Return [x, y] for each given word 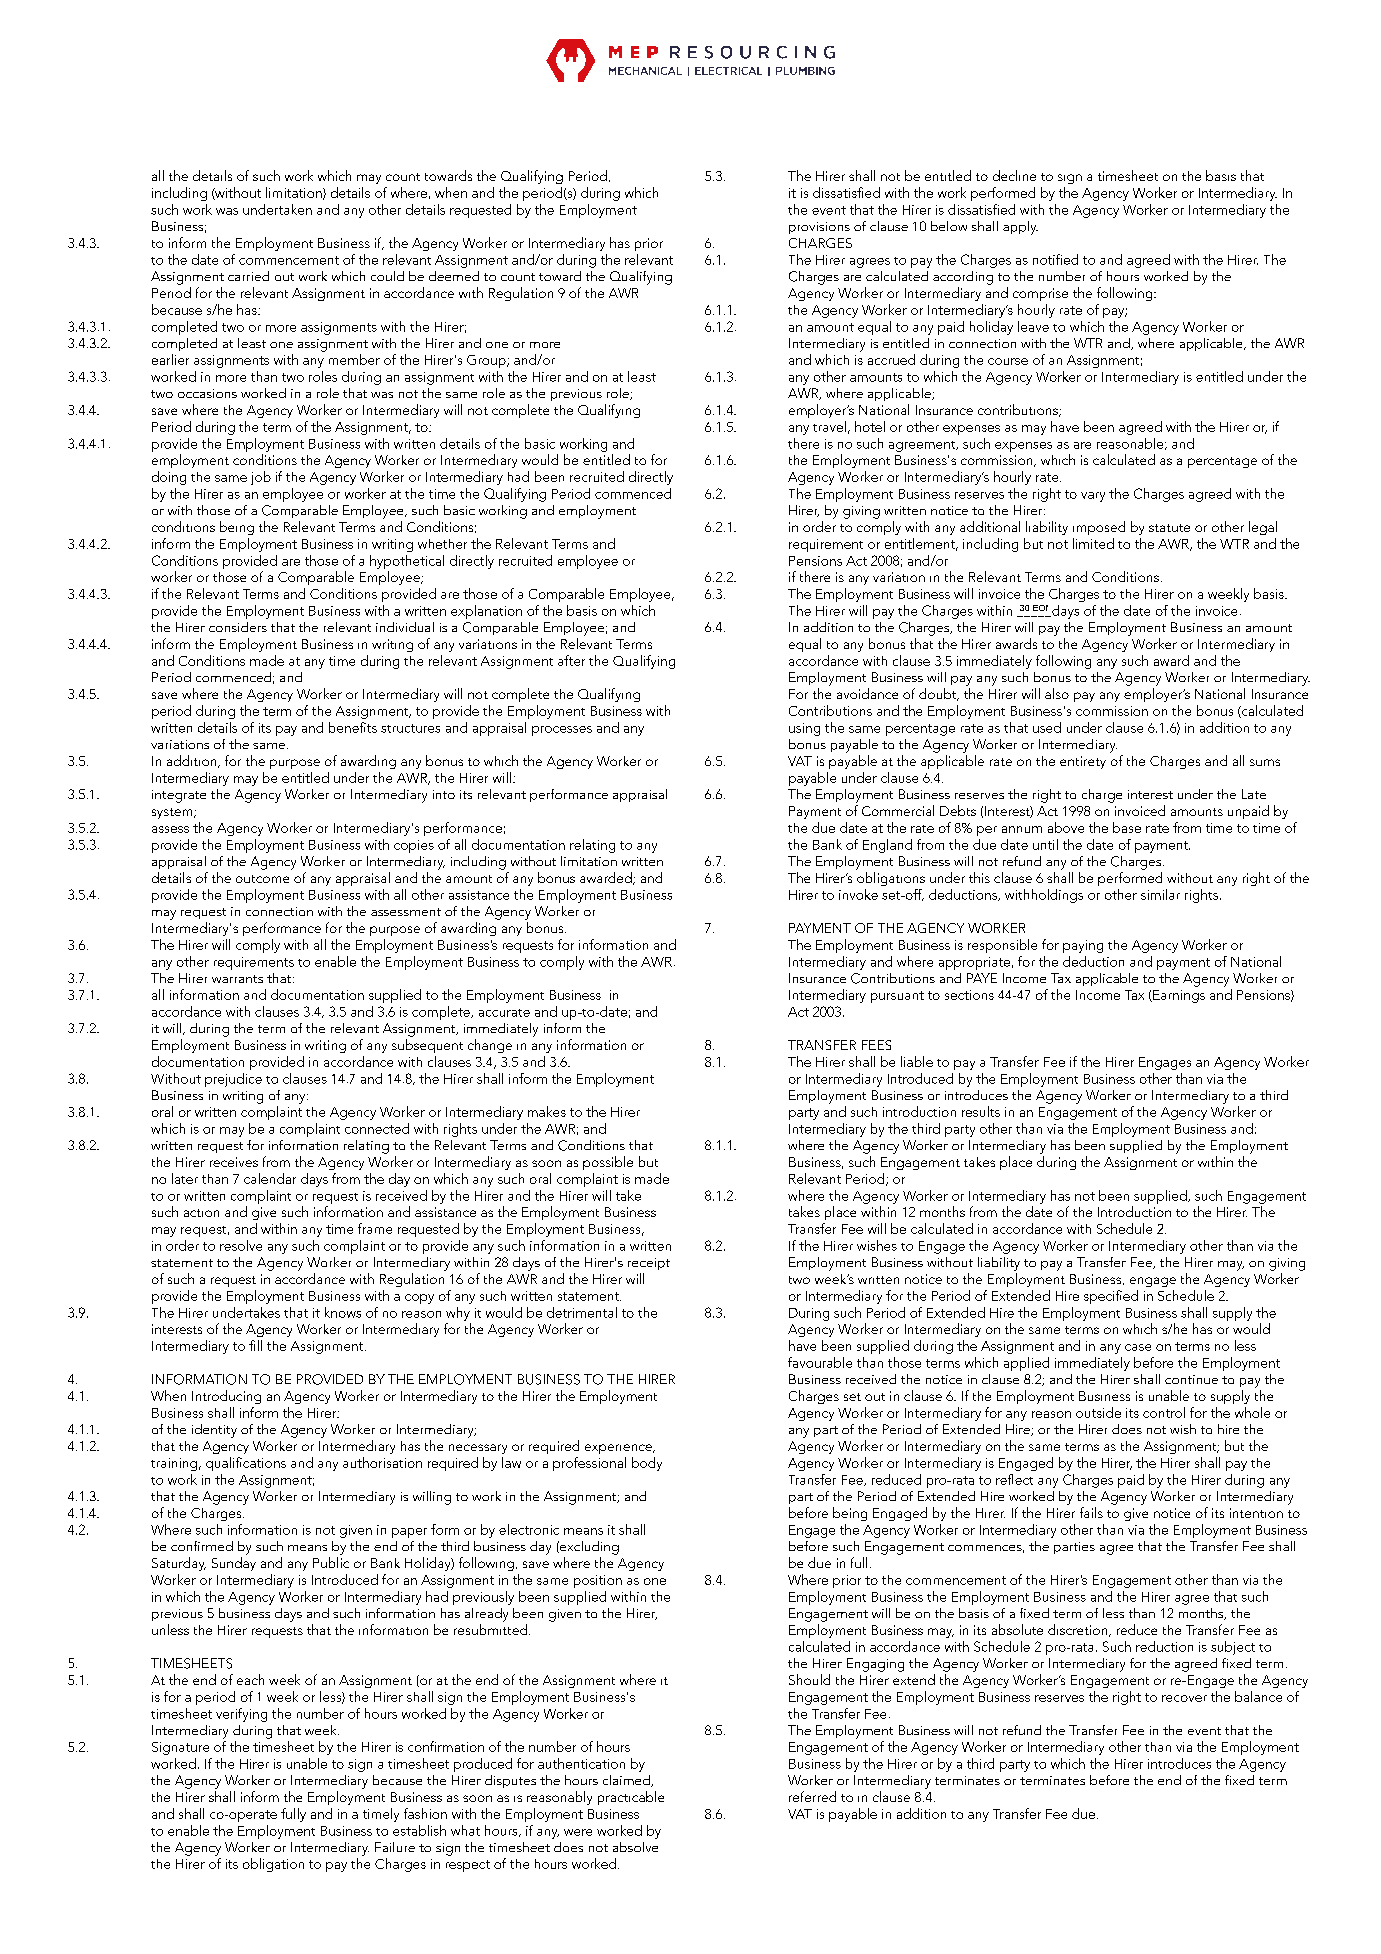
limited [1093, 543]
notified [1055, 259]
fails [1091, 1512]
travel [829, 426]
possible [608, 1163]
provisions [819, 228]
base [1127, 827]
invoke [858, 894]
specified [1111, 1297]
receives [234, 1162]
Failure [395, 1847]
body [647, 1464]
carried [248, 276]
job [261, 478]
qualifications [246, 1464]
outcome [262, 879]
